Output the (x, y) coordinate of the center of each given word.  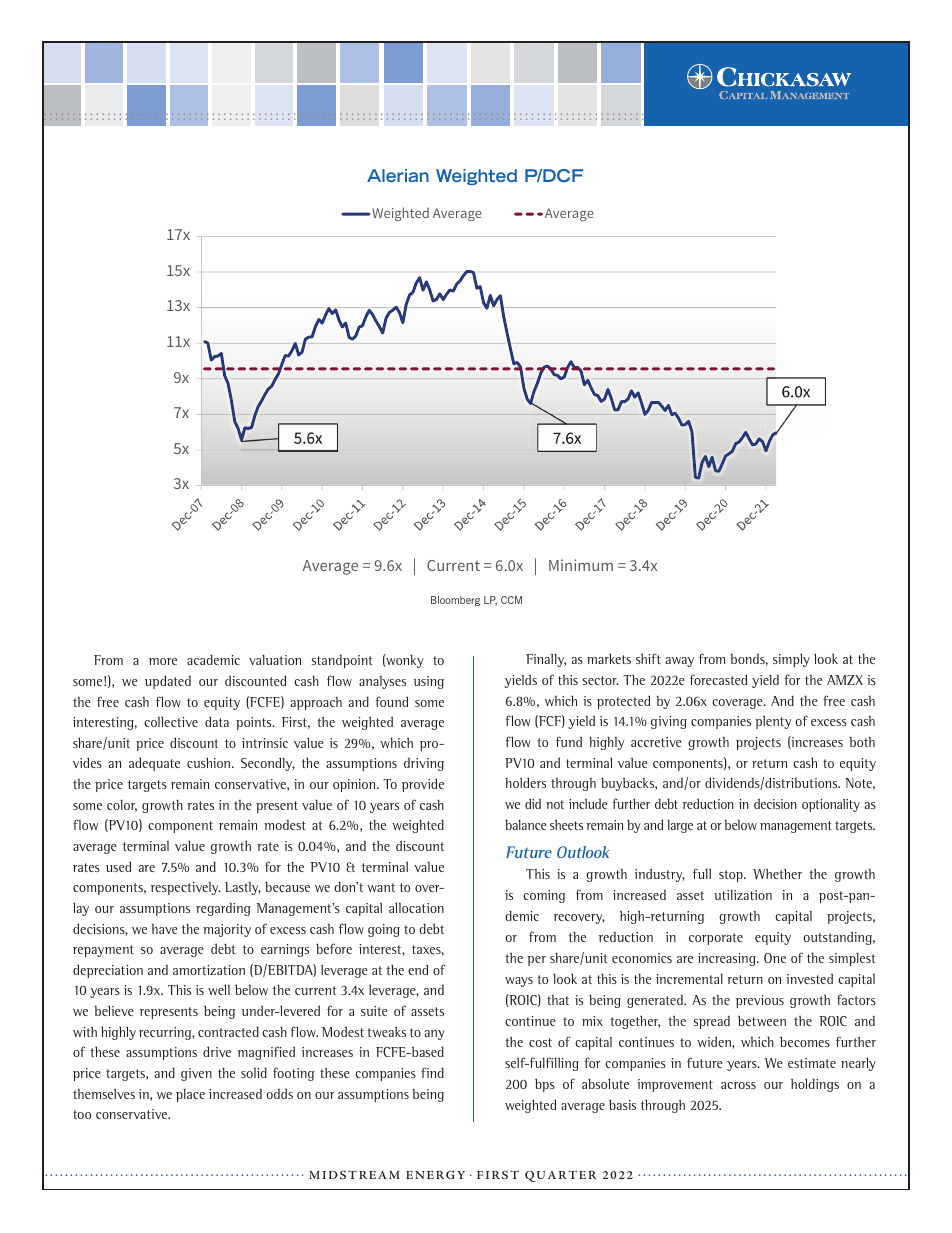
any (434, 1035)
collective (171, 721)
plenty (773, 722)
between (762, 1020)
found (391, 701)
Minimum (581, 565)
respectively (186, 888)
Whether (777, 873)
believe (114, 1010)
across (738, 1085)
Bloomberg (455, 601)
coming (544, 896)
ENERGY (435, 1174)
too (82, 1114)
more (163, 661)
